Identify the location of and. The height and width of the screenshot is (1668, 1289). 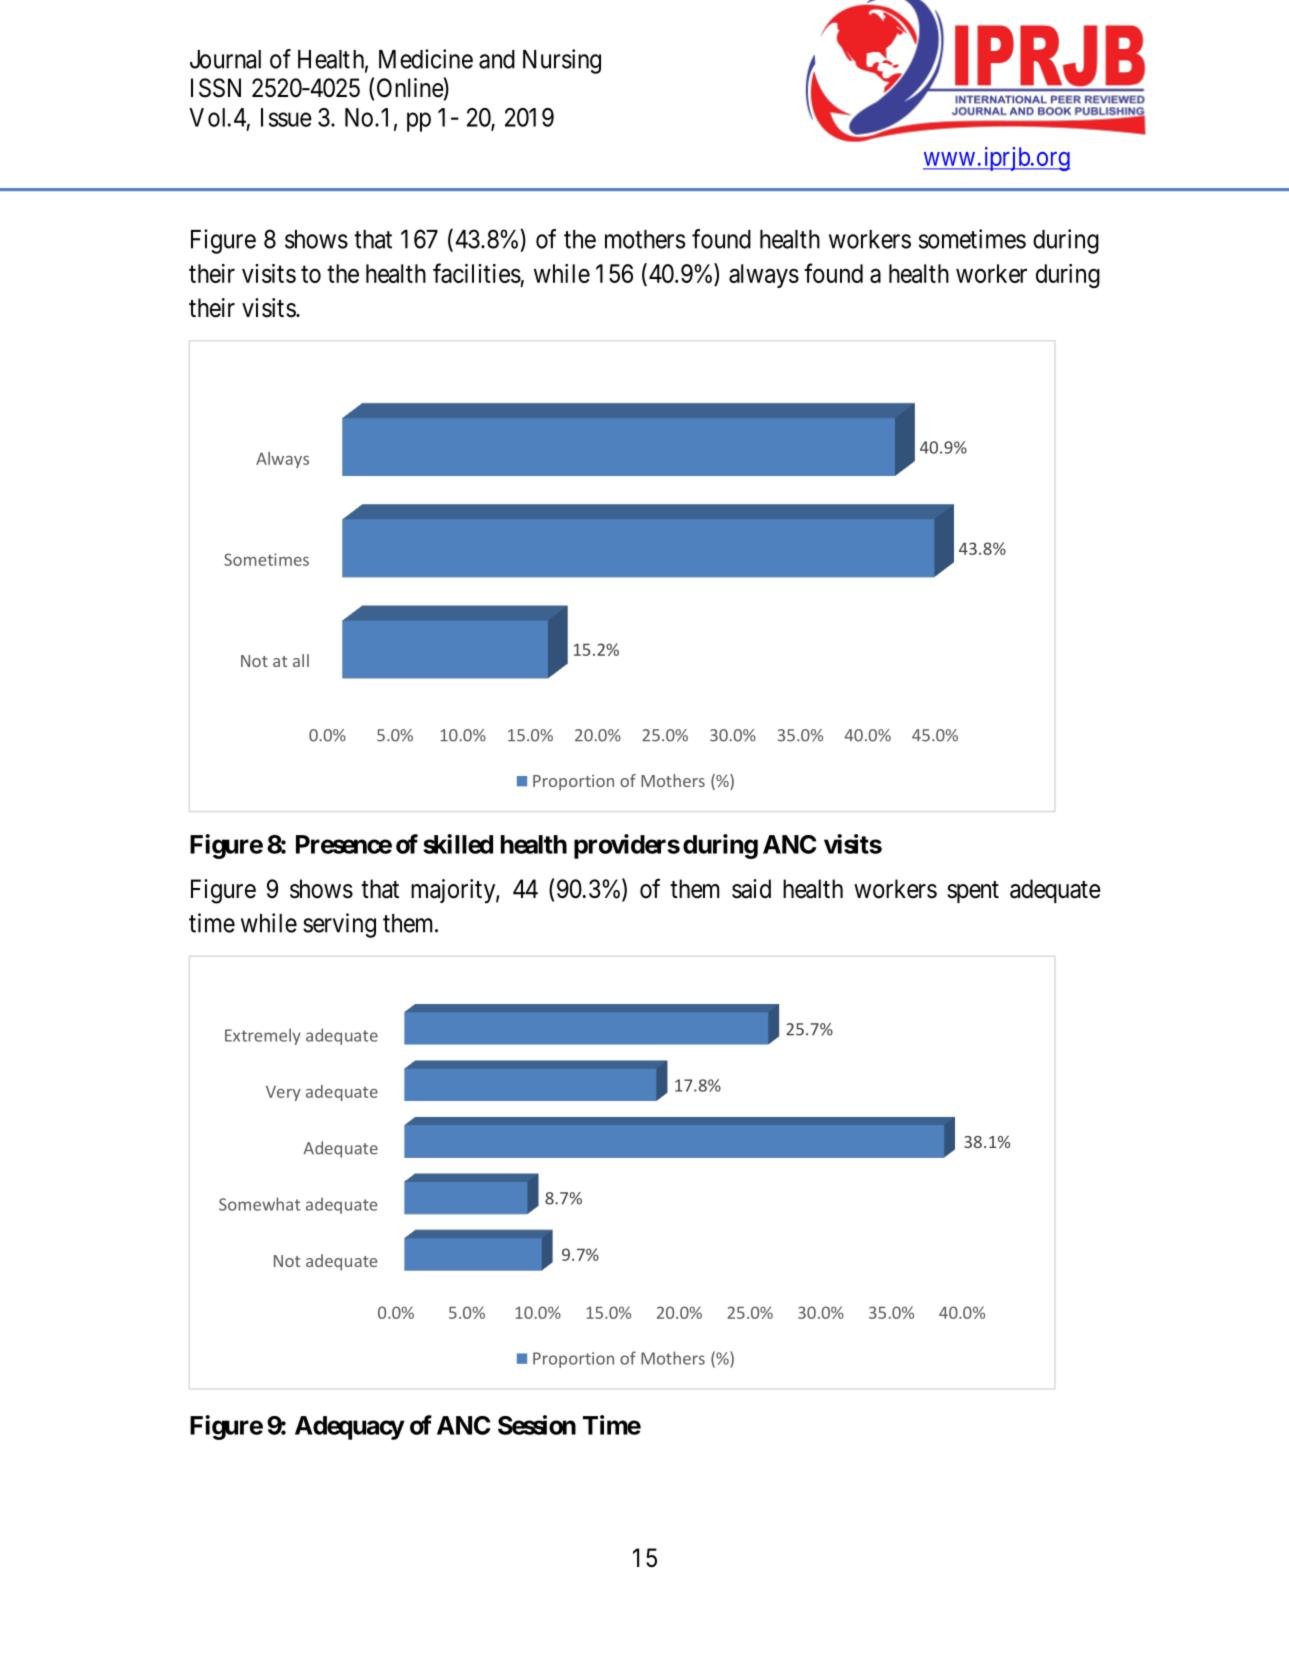
(497, 59).
